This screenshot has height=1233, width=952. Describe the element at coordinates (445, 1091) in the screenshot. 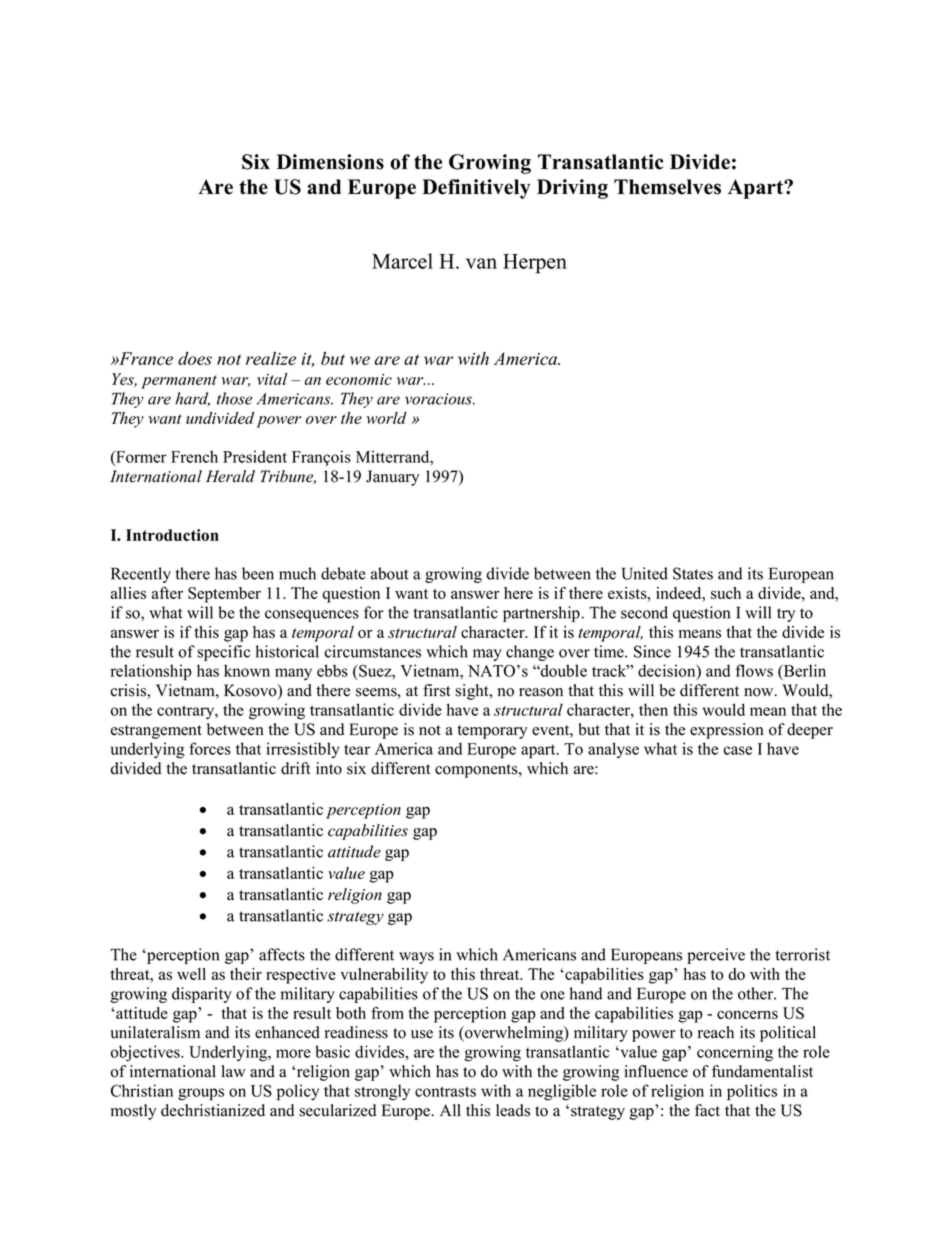

I see `contrasts` at that location.
